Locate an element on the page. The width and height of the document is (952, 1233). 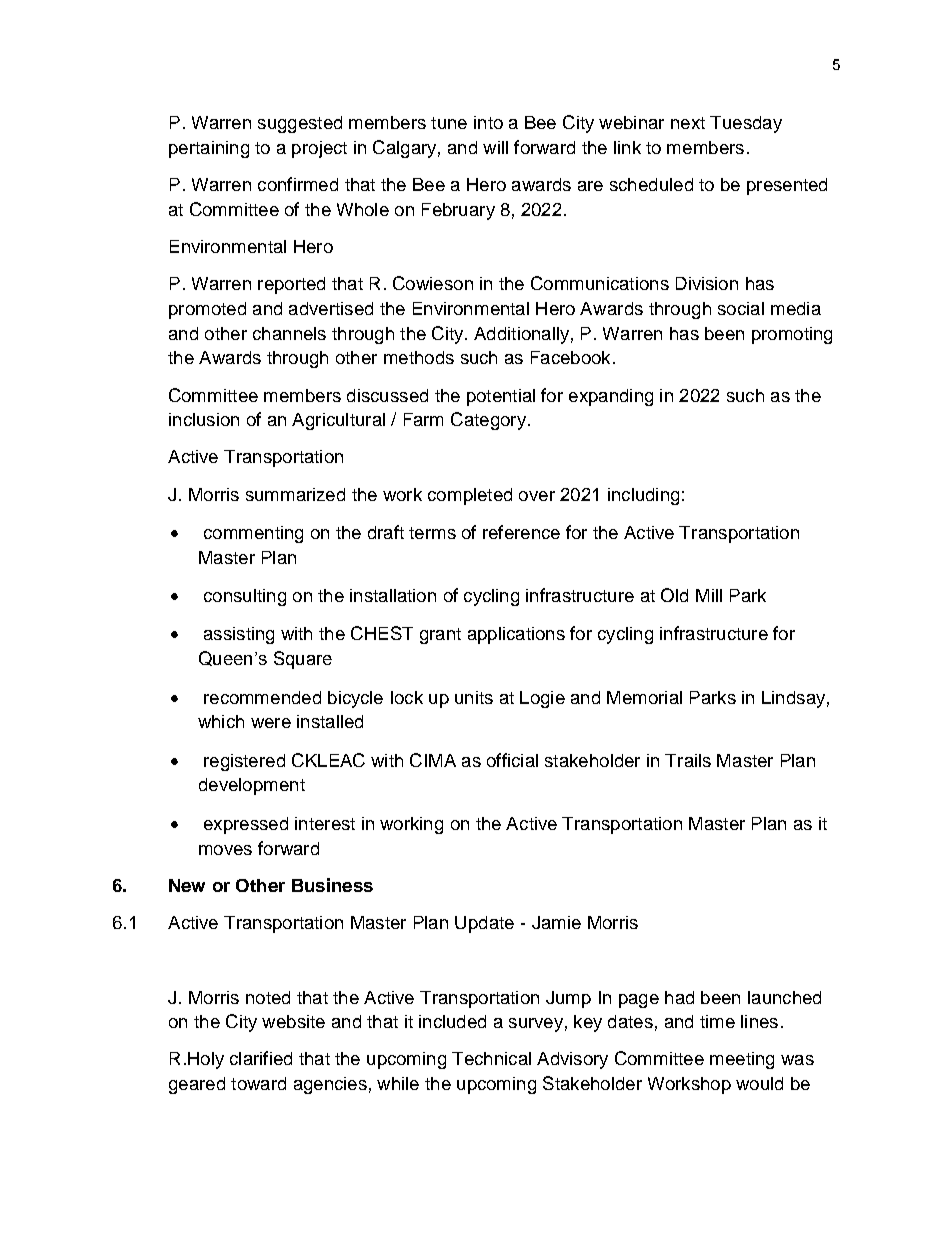
registered is located at coordinates (244, 762).
